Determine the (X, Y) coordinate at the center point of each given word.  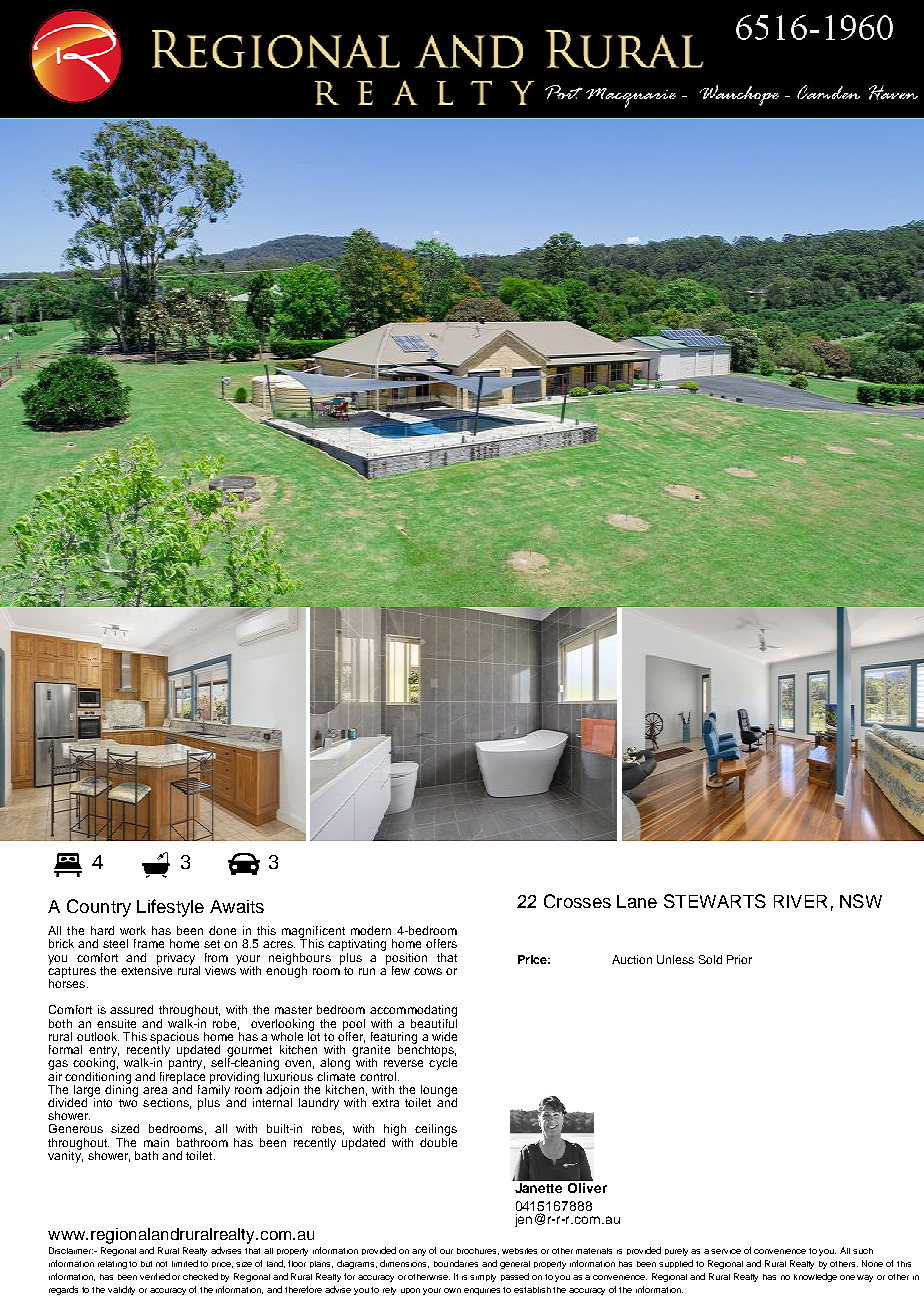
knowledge (815, 1277)
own (452, 1290)
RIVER (800, 901)
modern (371, 930)
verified (155, 1276)
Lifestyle (170, 908)
